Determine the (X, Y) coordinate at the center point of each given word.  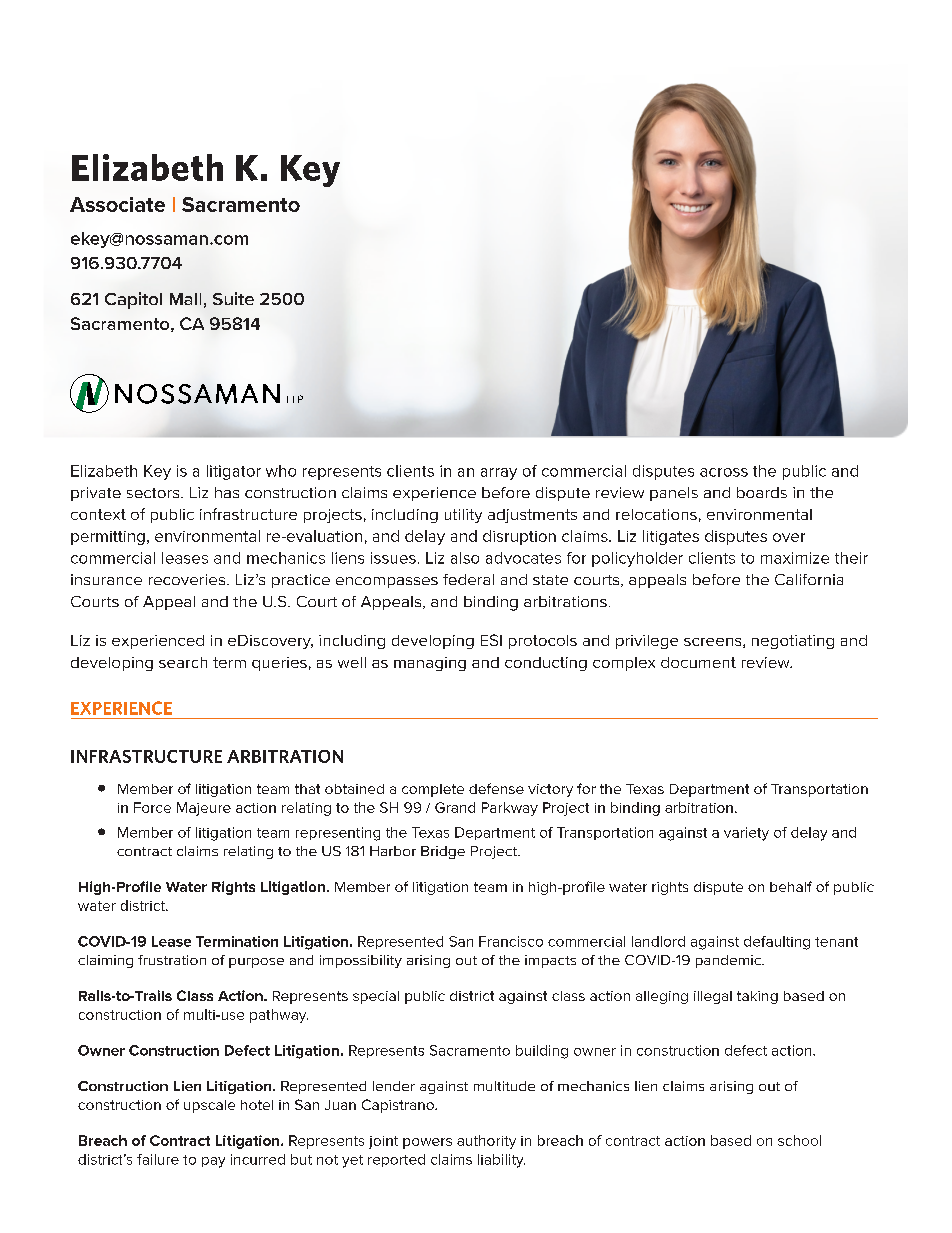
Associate (117, 204)
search (183, 662)
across (724, 472)
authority (486, 1142)
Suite (233, 298)
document (698, 662)
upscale (209, 1106)
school (799, 1140)
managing (430, 664)
